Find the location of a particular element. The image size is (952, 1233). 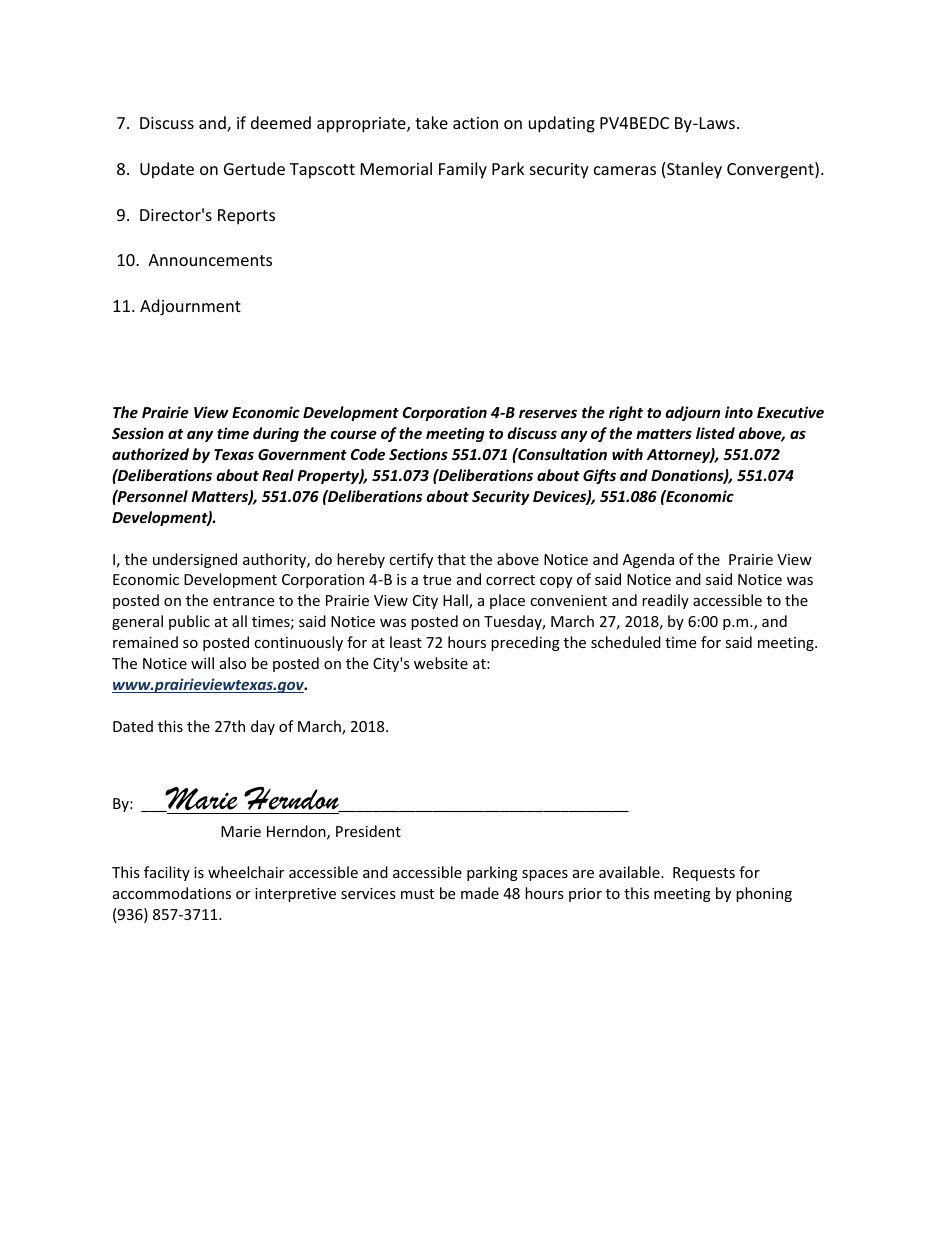

Family is located at coordinates (463, 170).
